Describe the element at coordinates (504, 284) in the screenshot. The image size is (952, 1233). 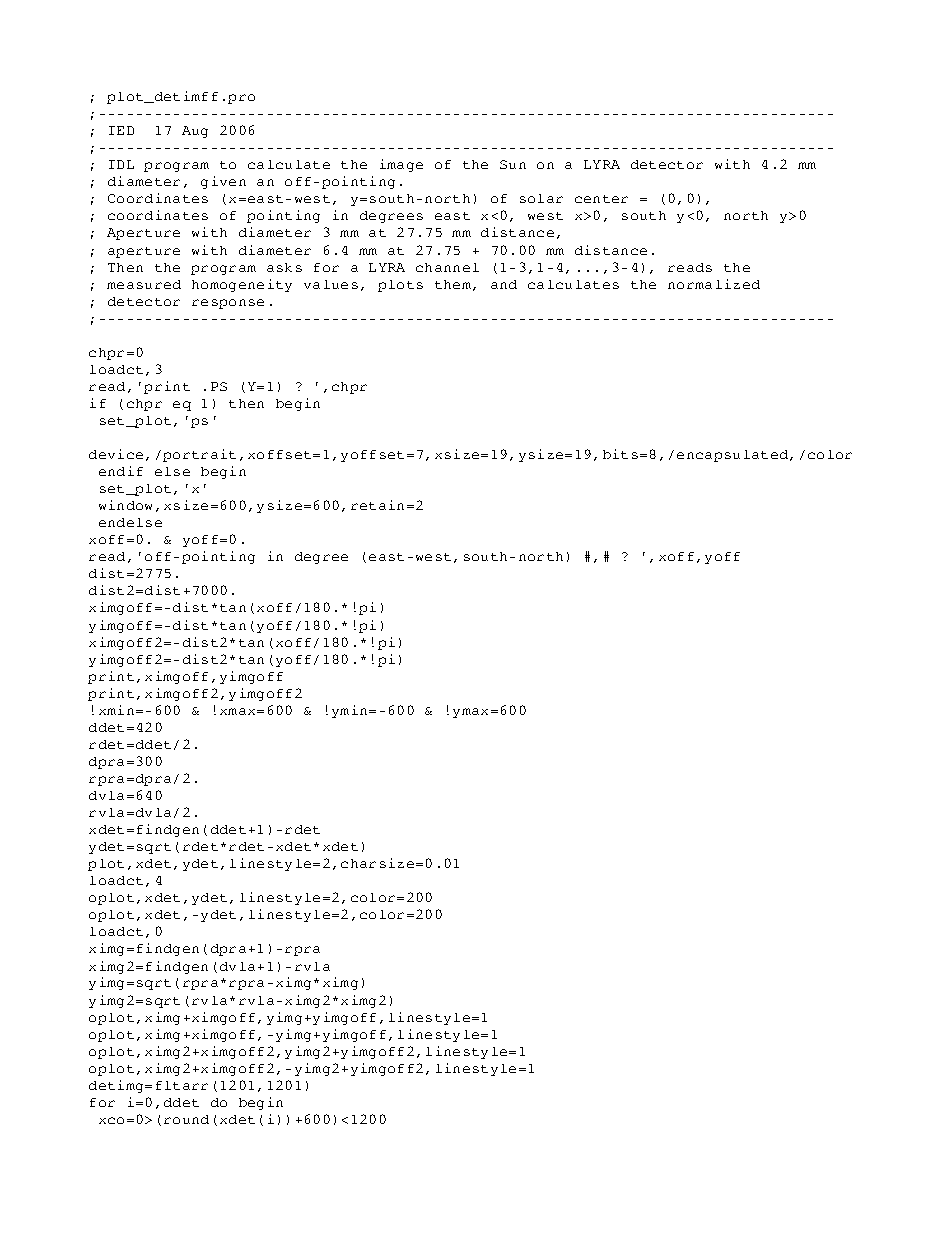
I see `and` at that location.
